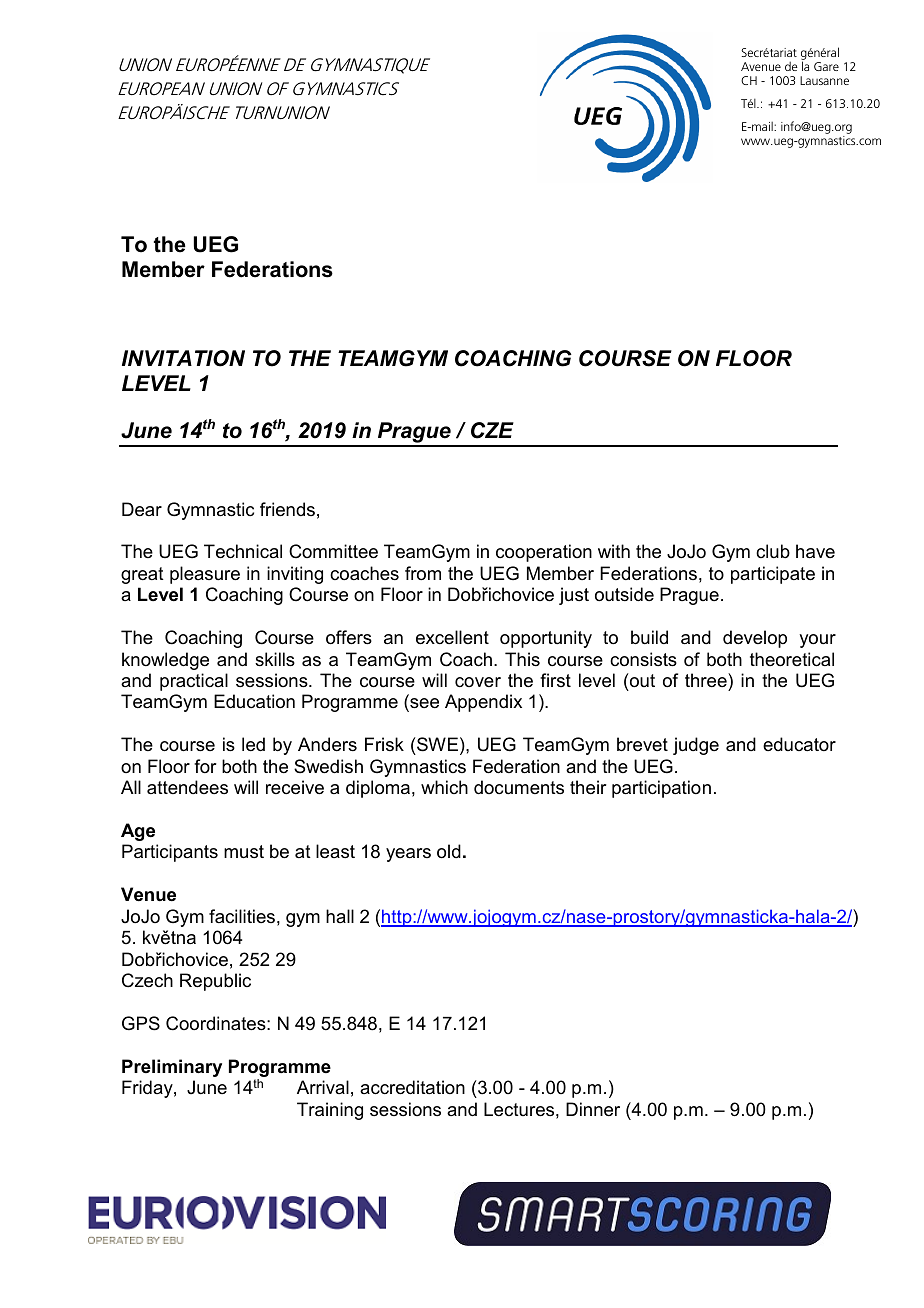 This document has height=1308, width=924. I want to click on participate, so click(773, 575).
